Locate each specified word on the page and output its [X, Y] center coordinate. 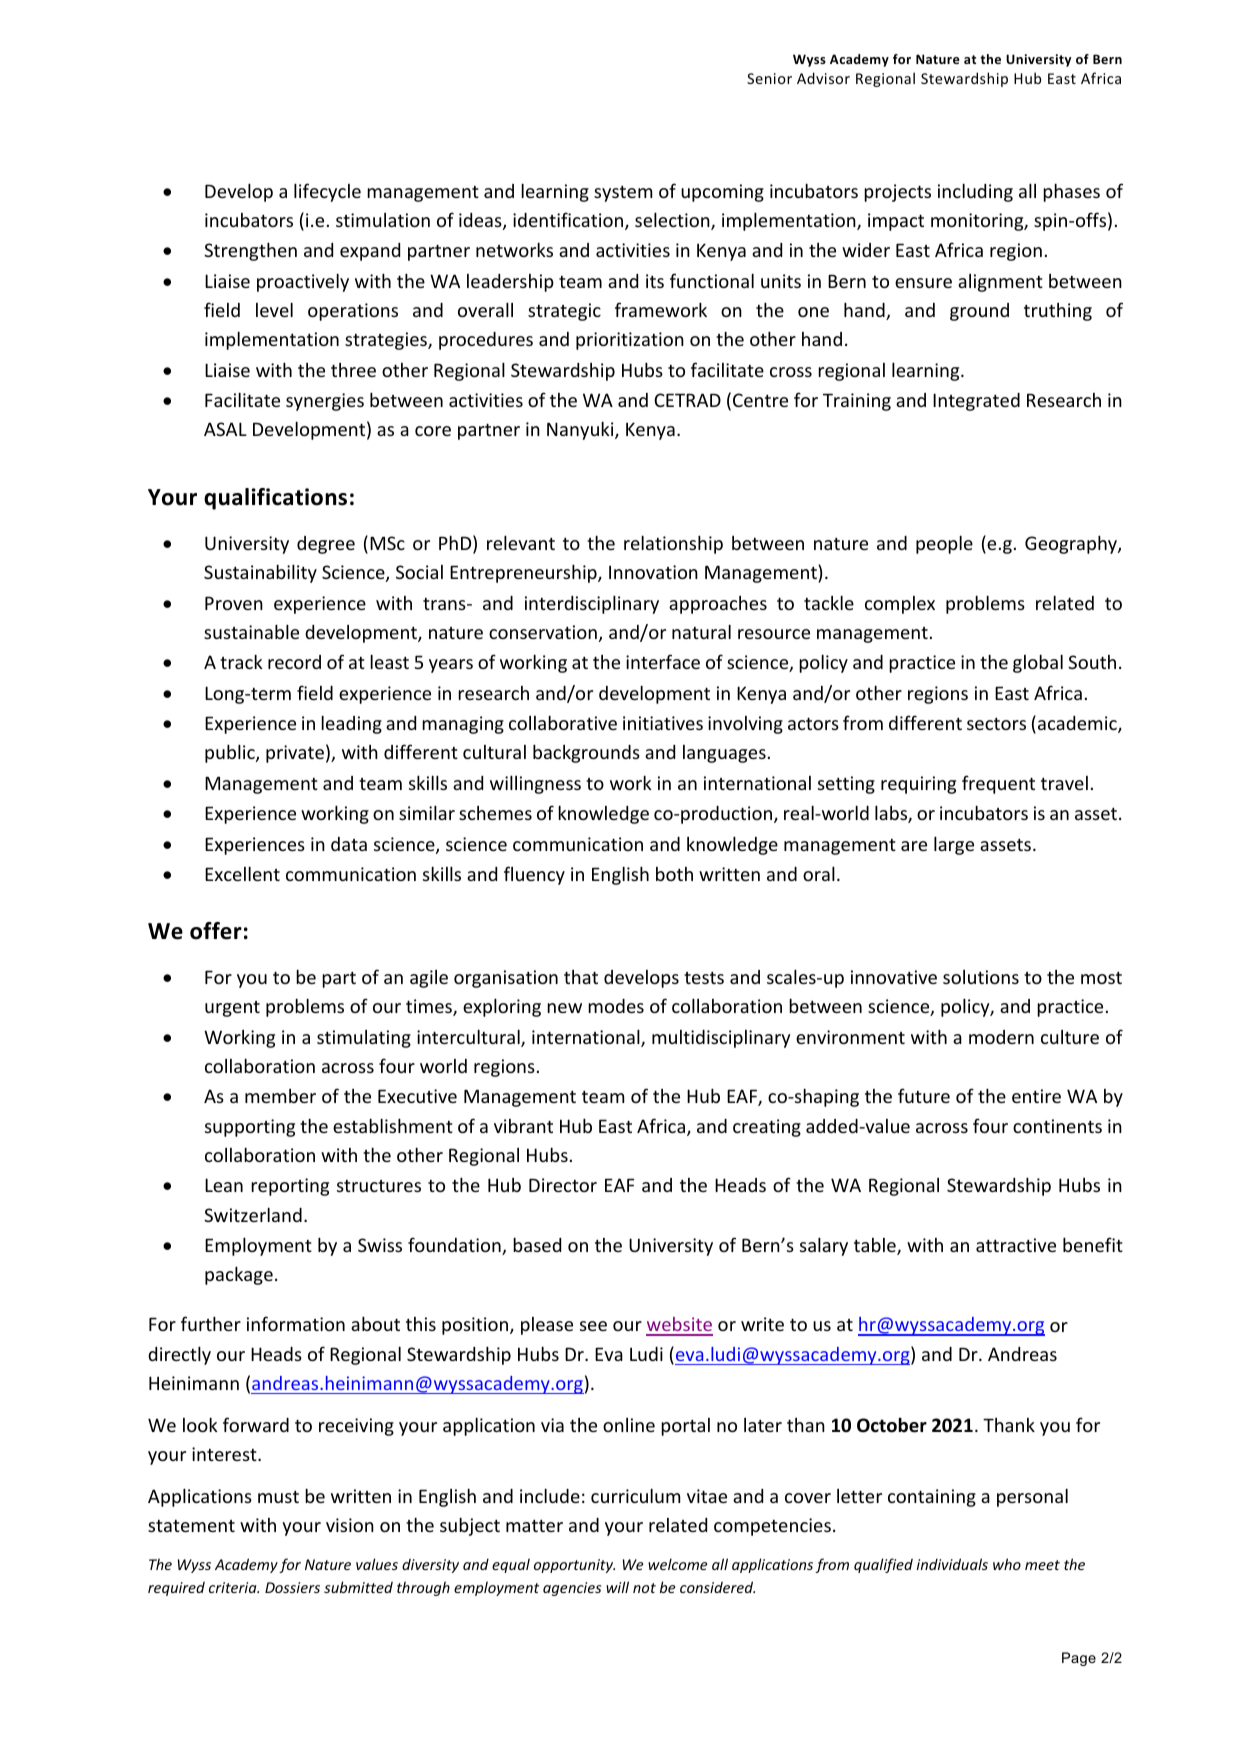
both [674, 874]
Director [563, 1185]
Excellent [242, 873]
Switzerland [253, 1214]
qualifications [275, 499]
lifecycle [327, 192]
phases [1071, 192]
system [623, 194]
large [954, 845]
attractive [1016, 1245]
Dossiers [292, 1587]
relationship [673, 544]
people [944, 544]
